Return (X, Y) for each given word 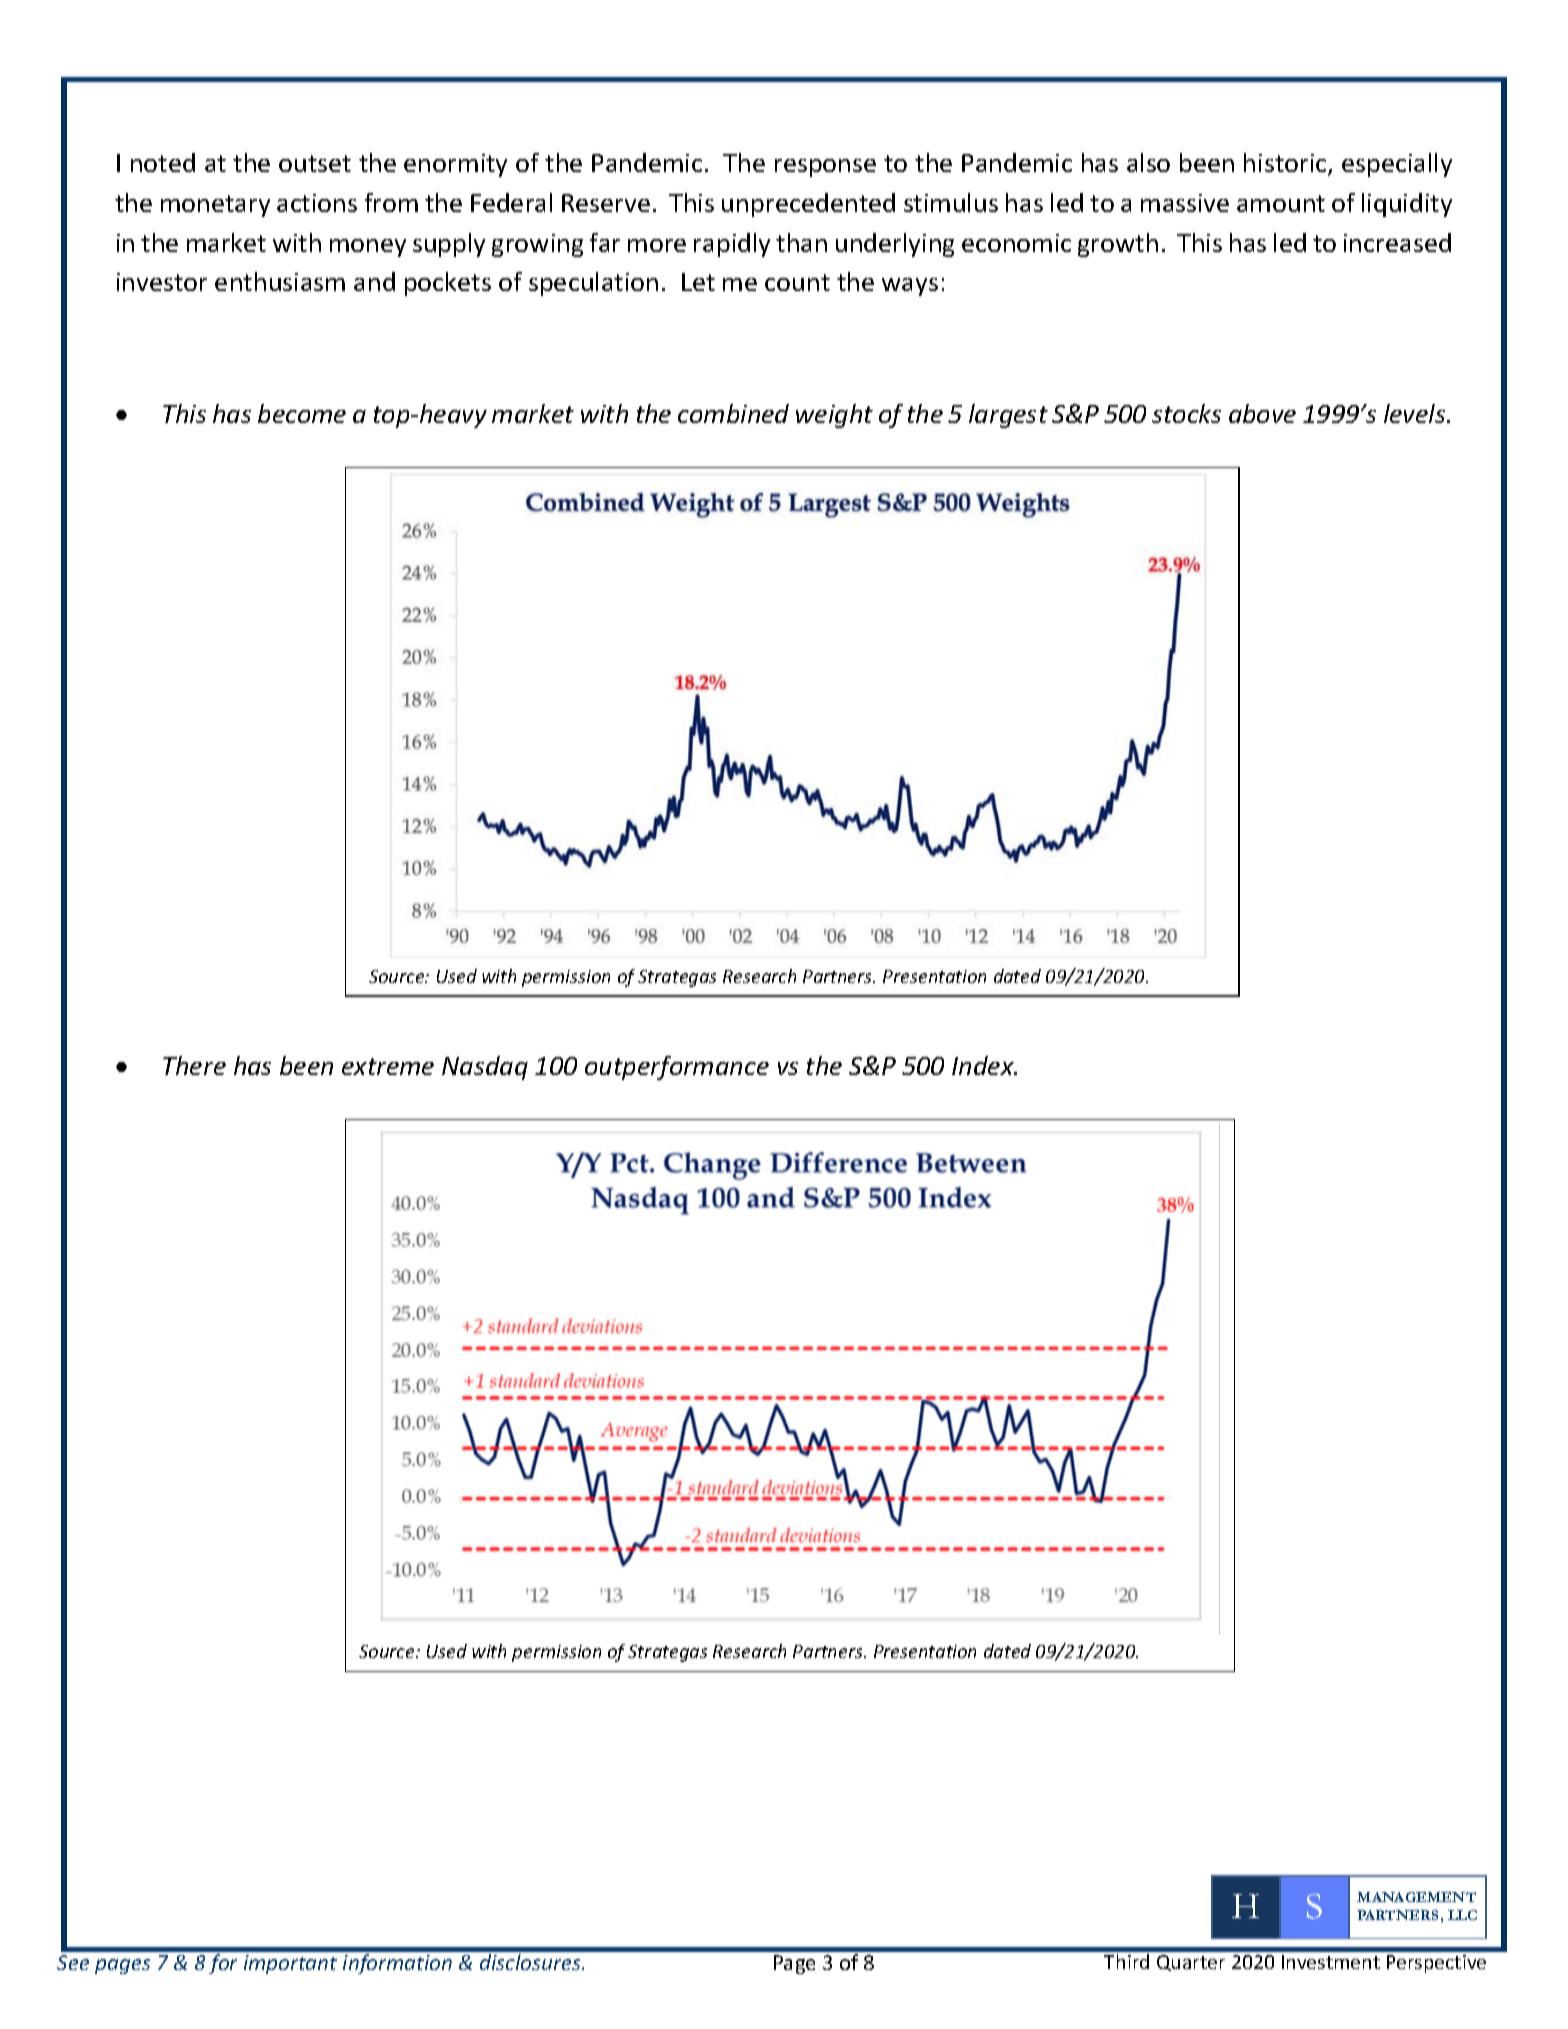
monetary (215, 206)
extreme (388, 1066)
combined (733, 413)
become (302, 413)
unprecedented (808, 205)
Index (984, 1065)
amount (1281, 203)
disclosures (531, 1962)
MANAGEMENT (1416, 1897)
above (1262, 413)
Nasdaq (485, 1068)
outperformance (677, 1068)
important (290, 1964)
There (194, 1065)
